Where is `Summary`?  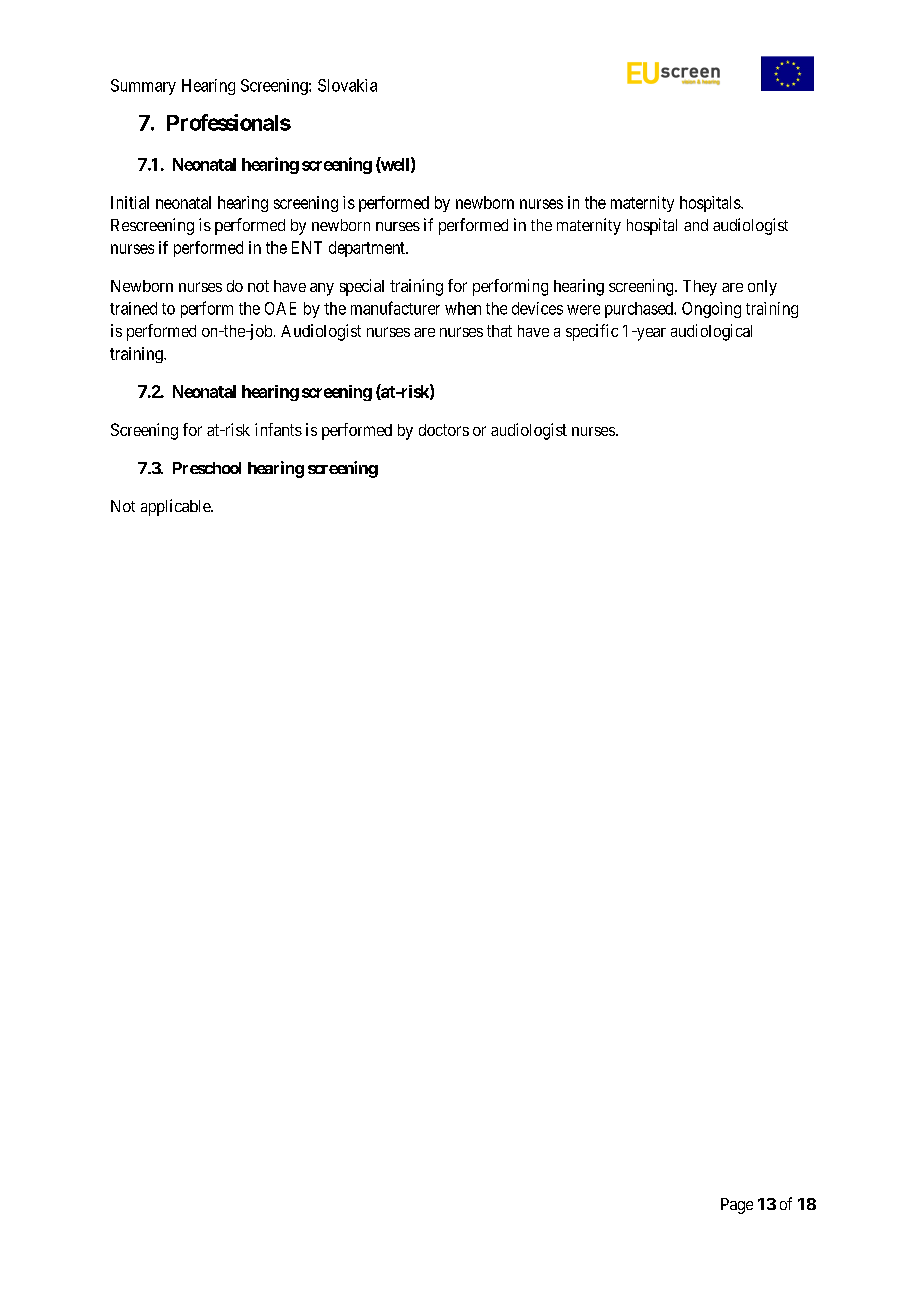
Summary is located at coordinates (143, 87).
